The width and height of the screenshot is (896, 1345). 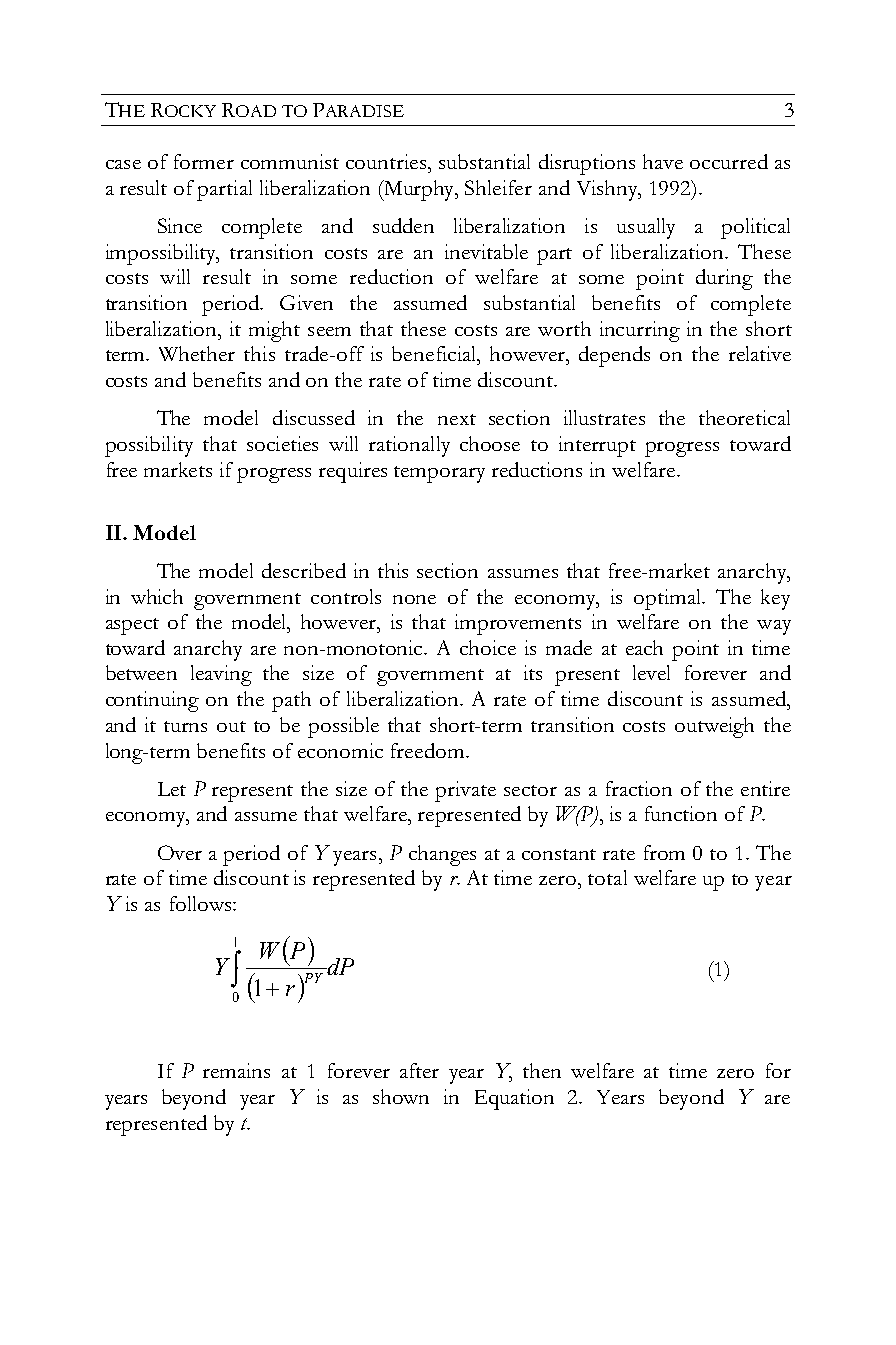 I want to click on remains, so click(x=236, y=1070).
